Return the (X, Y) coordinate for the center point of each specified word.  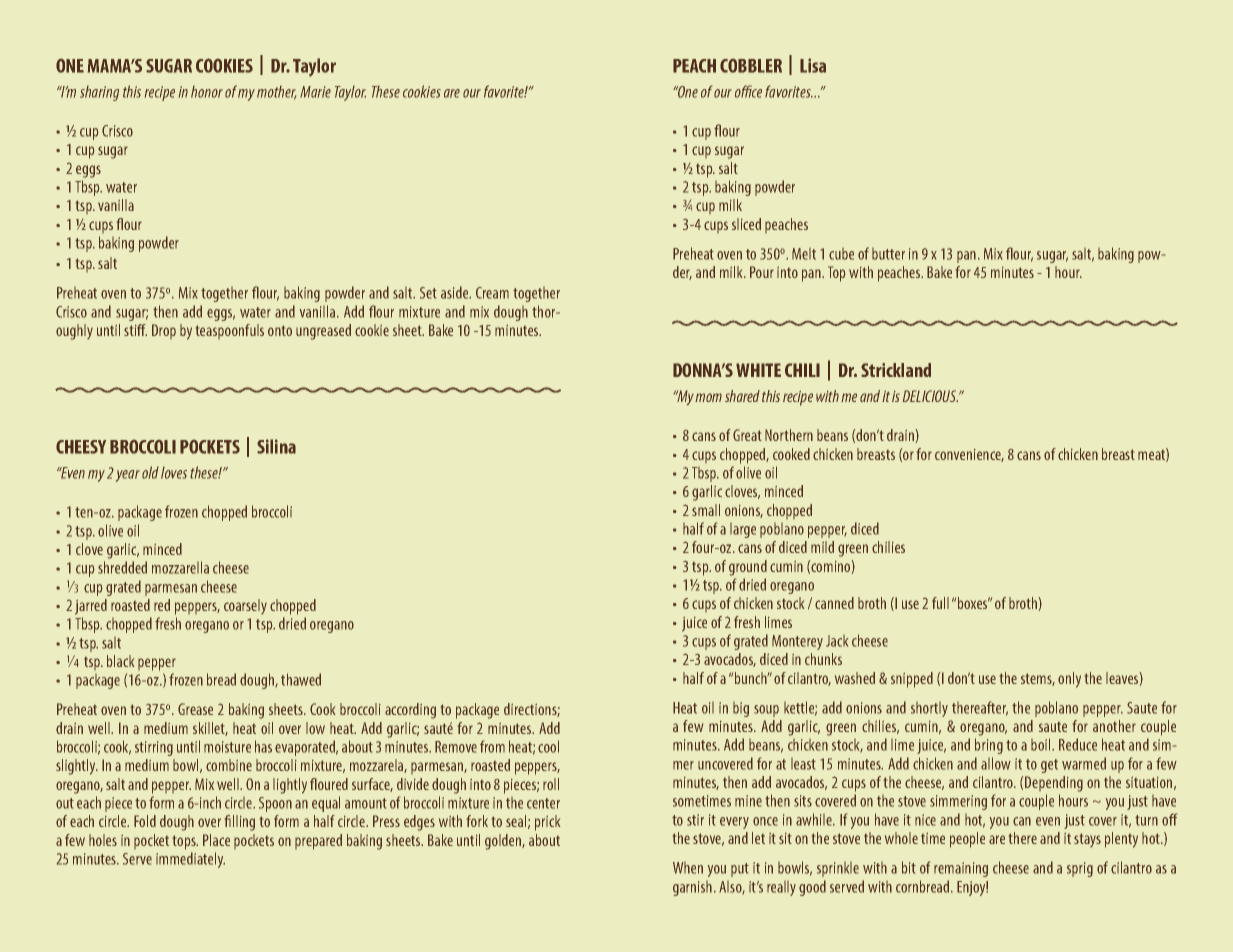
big (741, 709)
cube (841, 254)
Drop (164, 331)
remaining (961, 869)
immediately (190, 860)
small (706, 510)
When (688, 868)
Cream (492, 293)
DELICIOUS (930, 396)
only (1069, 680)
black (120, 661)
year (128, 476)
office (748, 91)
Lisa (813, 65)
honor (207, 92)
